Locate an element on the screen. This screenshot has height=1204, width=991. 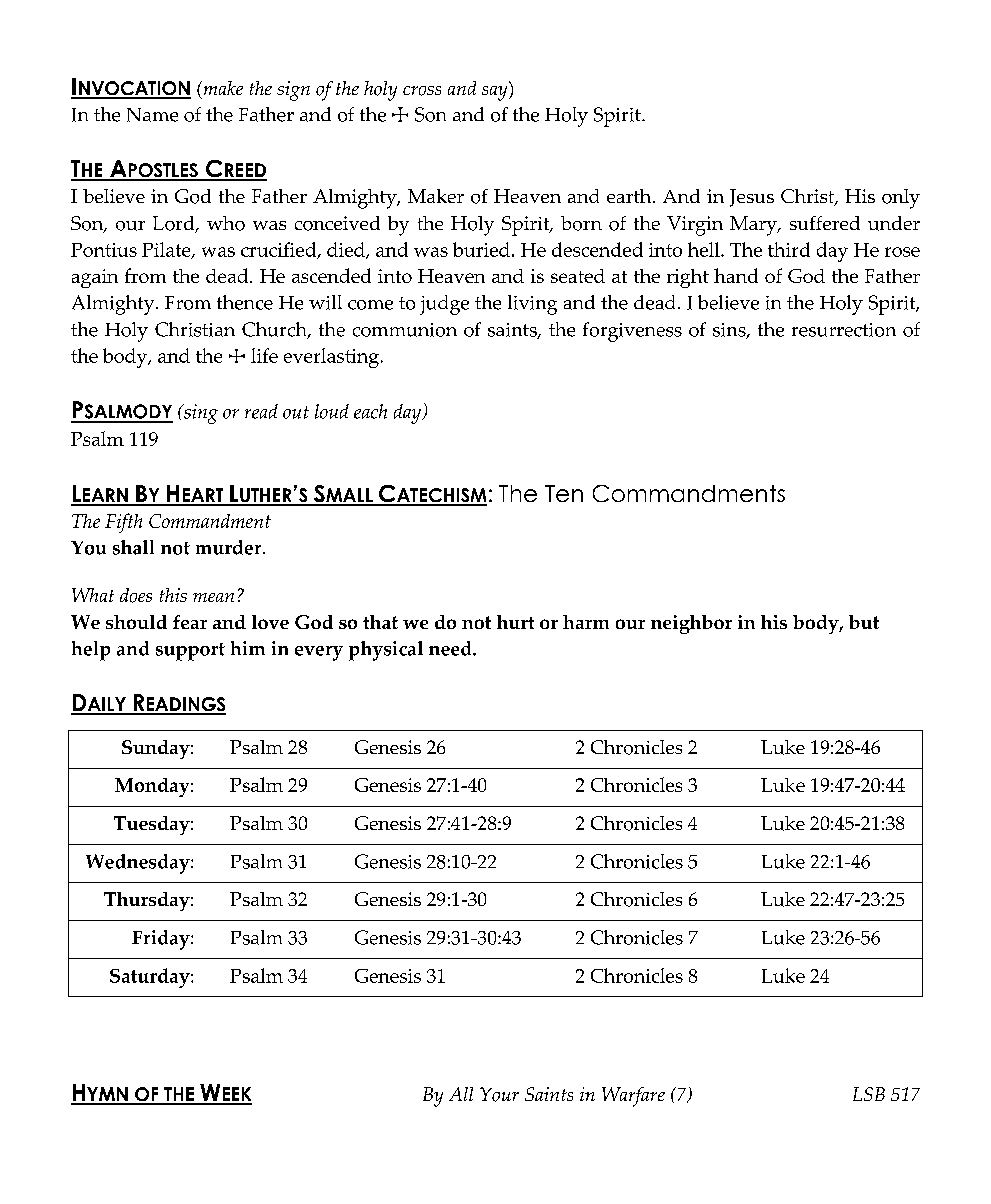
say is located at coordinates (496, 91).
